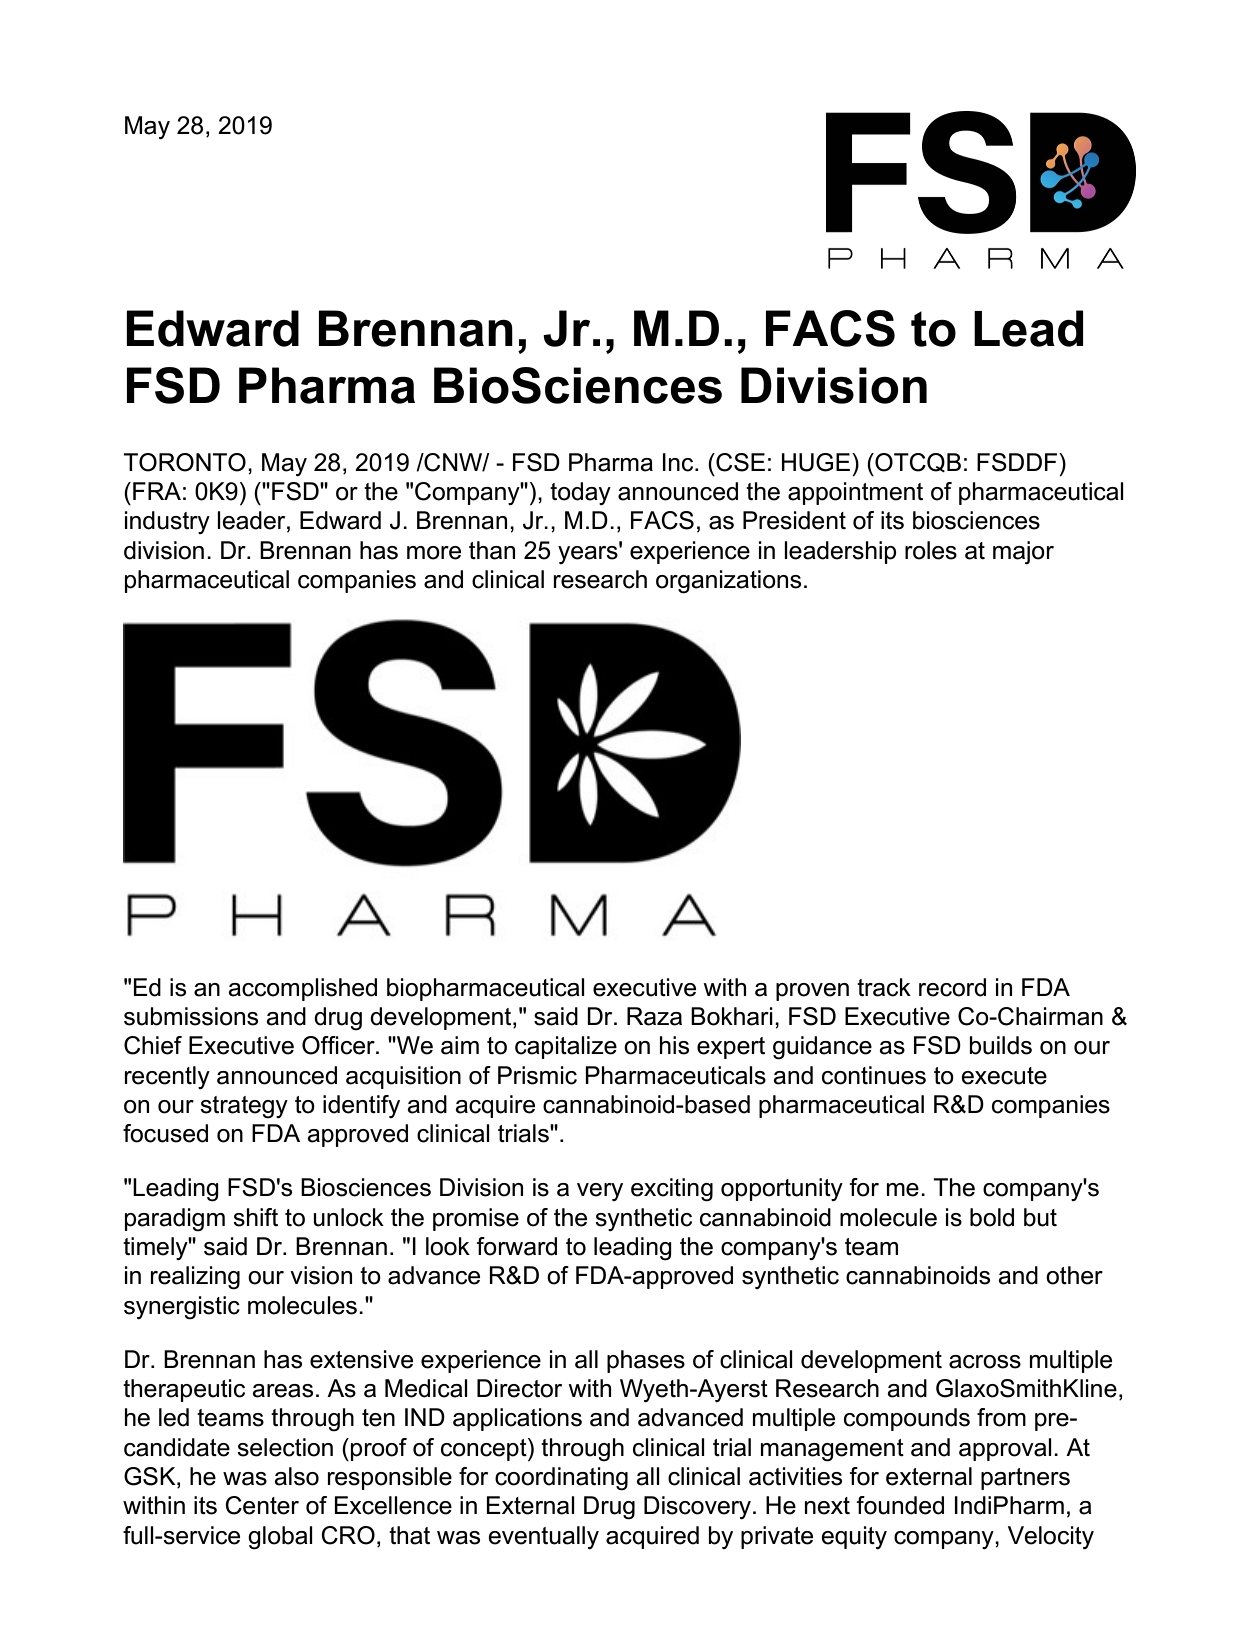 This screenshot has height=1630, width=1259. I want to click on Center, so click(262, 1505).
